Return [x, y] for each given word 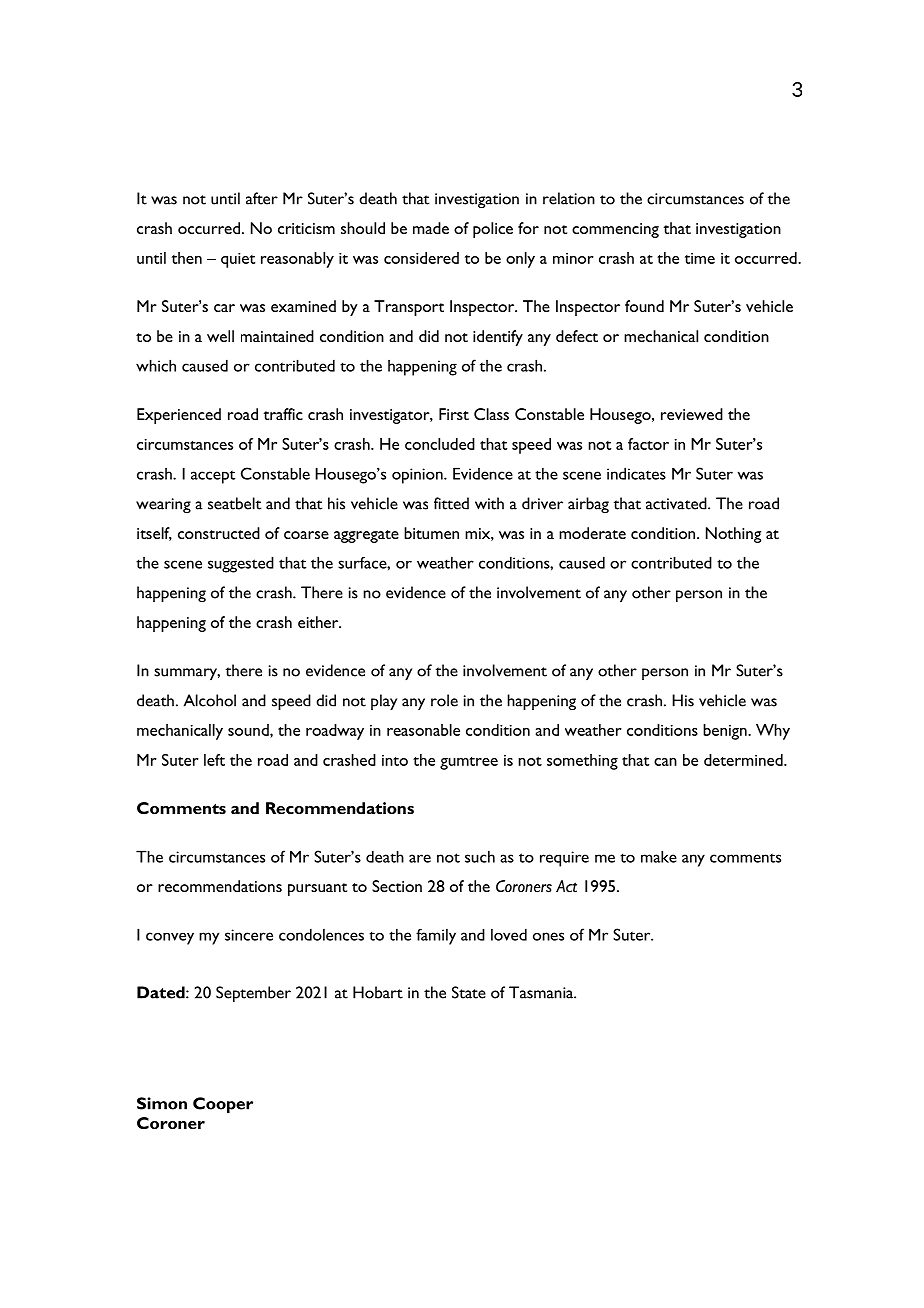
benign [726, 732]
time [700, 258]
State [469, 992]
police [493, 230]
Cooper [223, 1105]
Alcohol [210, 700]
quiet [238, 260]
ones [548, 936]
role [444, 700]
